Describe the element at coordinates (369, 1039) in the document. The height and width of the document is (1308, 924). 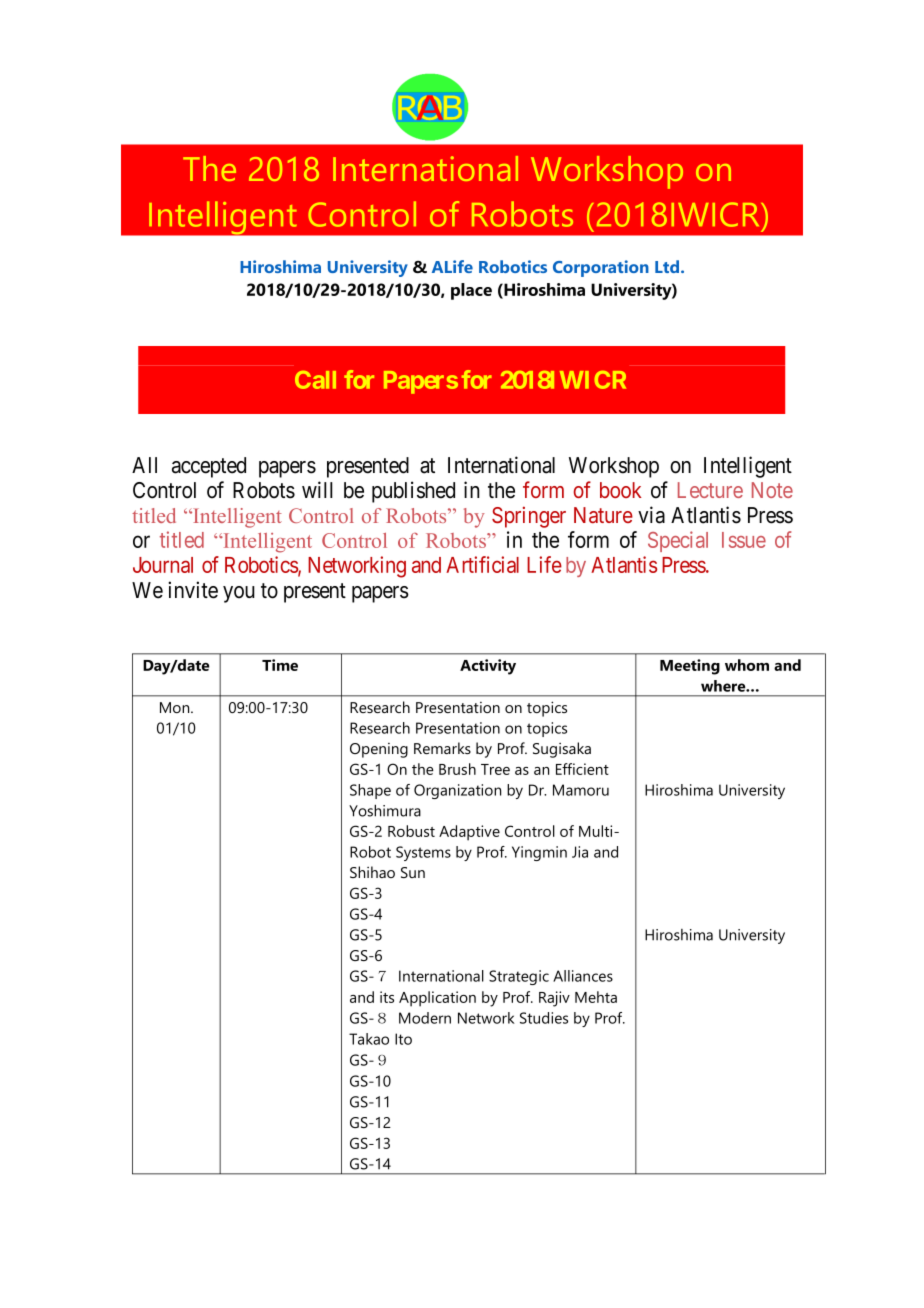
I see `Takao` at that location.
